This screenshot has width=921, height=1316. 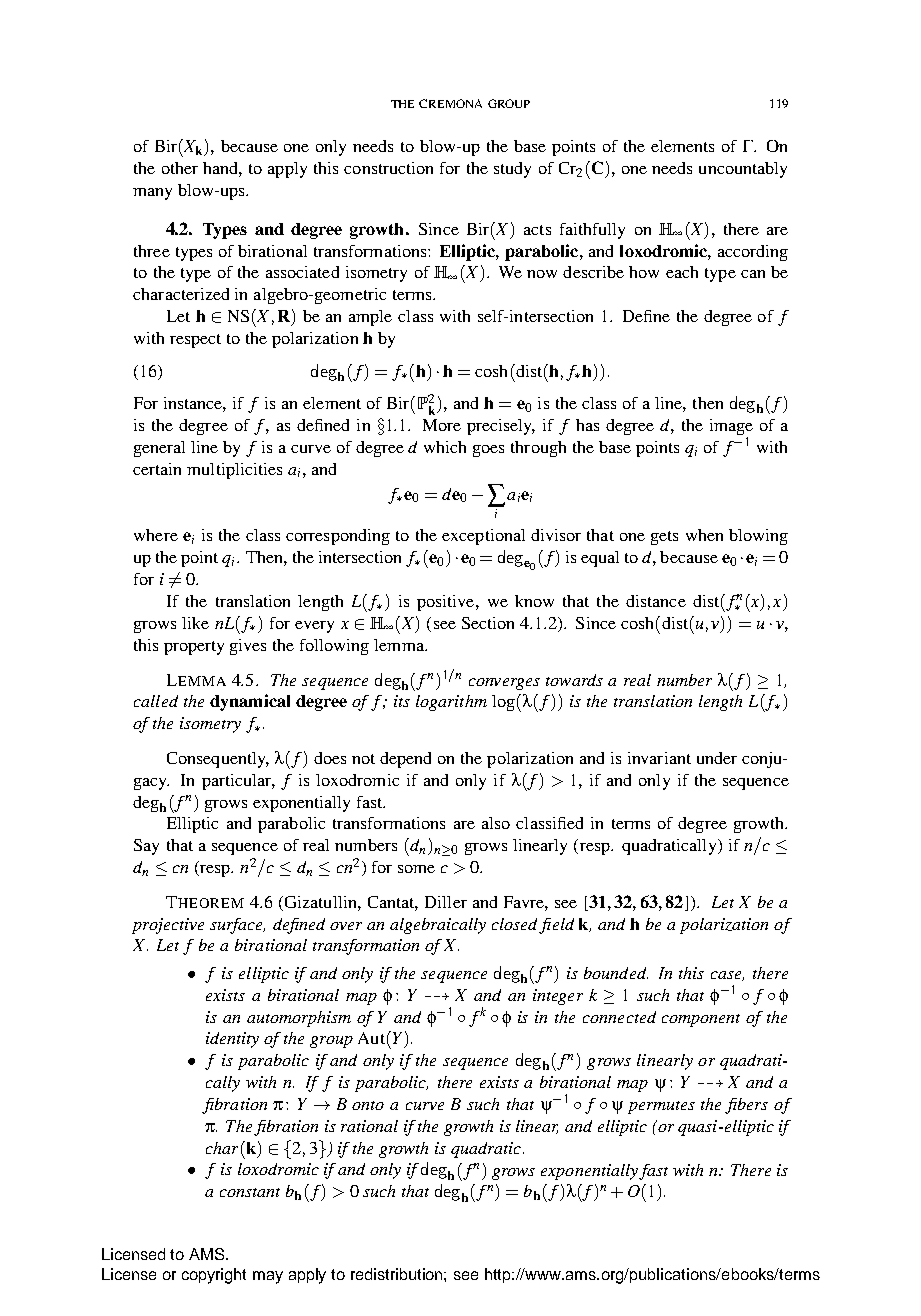 What do you see at coordinates (446, 902) in the screenshot?
I see `Diller` at bounding box center [446, 902].
